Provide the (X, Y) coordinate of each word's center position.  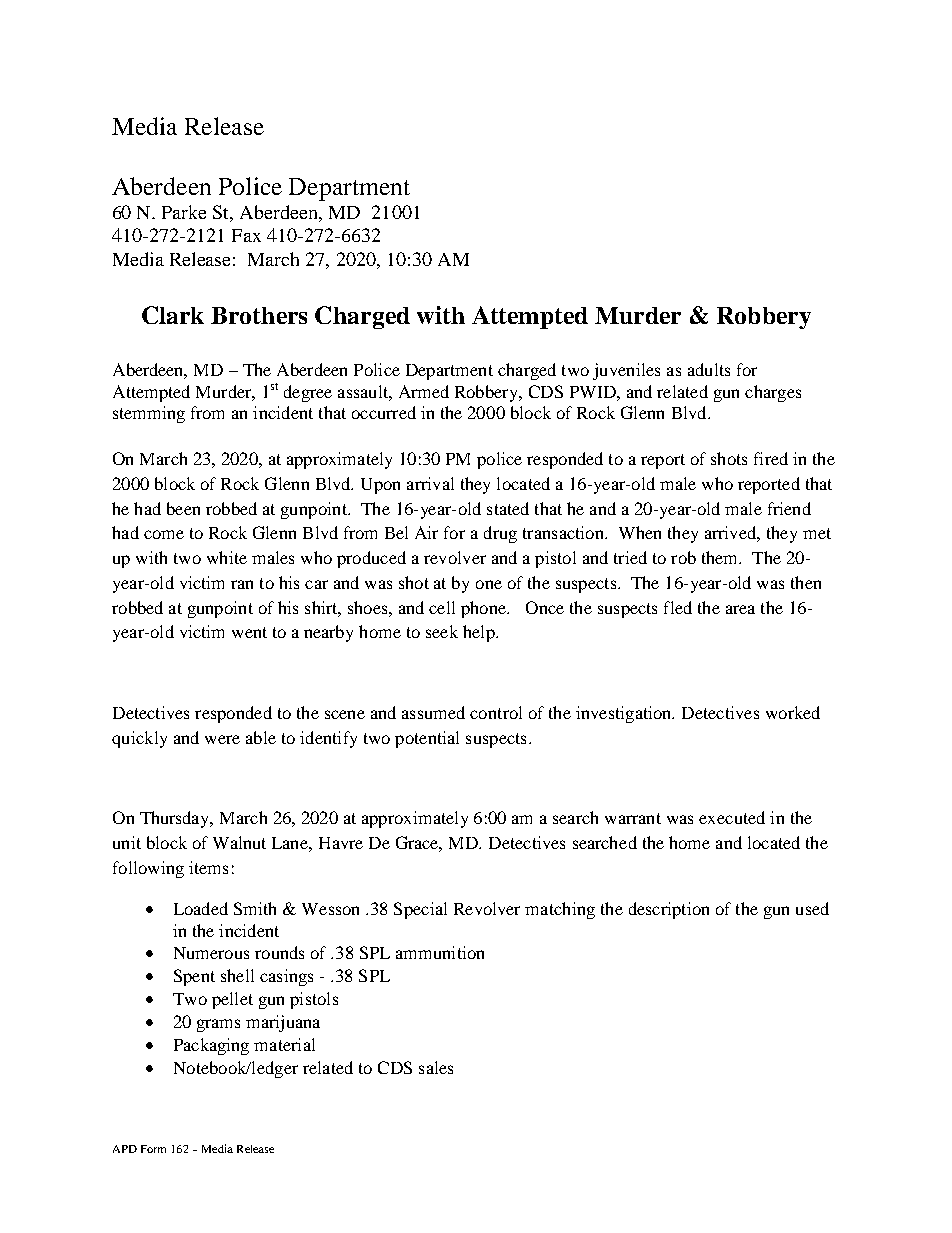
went (249, 632)
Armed (424, 391)
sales (436, 1067)
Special (420, 910)
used (812, 908)
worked (793, 712)
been (183, 508)
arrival (430, 483)
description (669, 910)
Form (153, 1149)
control (496, 712)
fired (771, 458)
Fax (246, 235)
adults (709, 369)
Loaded (201, 908)
